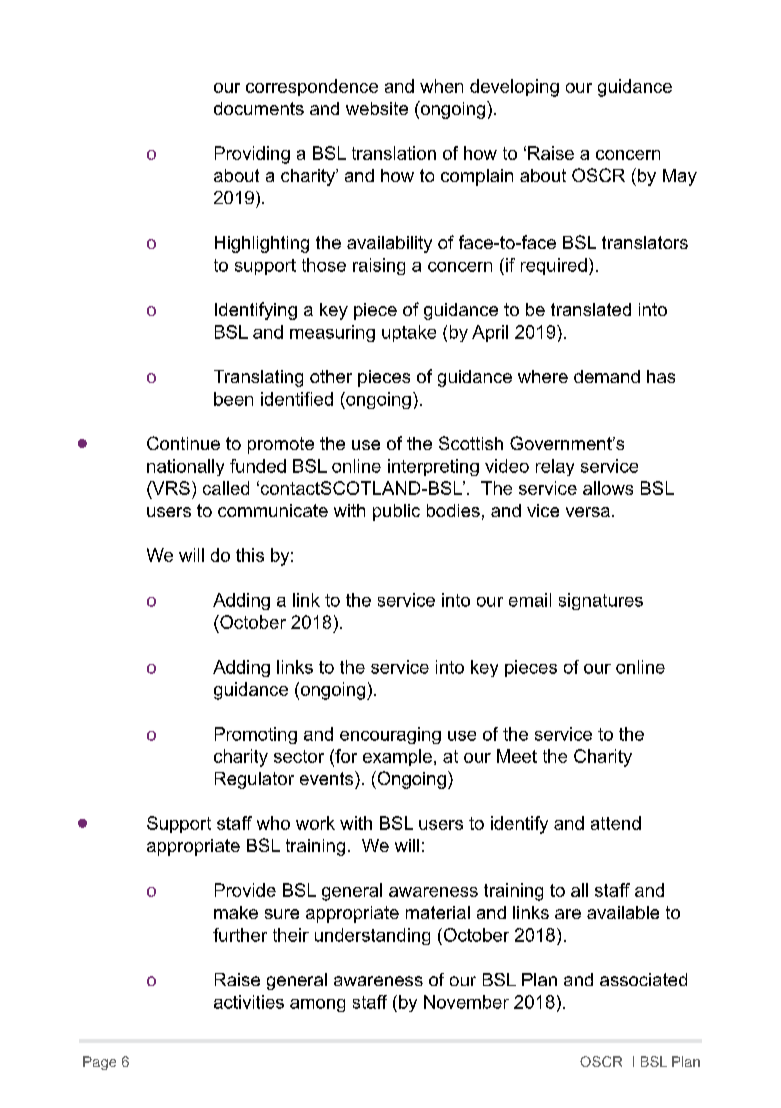  I want to click on developing, so click(514, 88).
